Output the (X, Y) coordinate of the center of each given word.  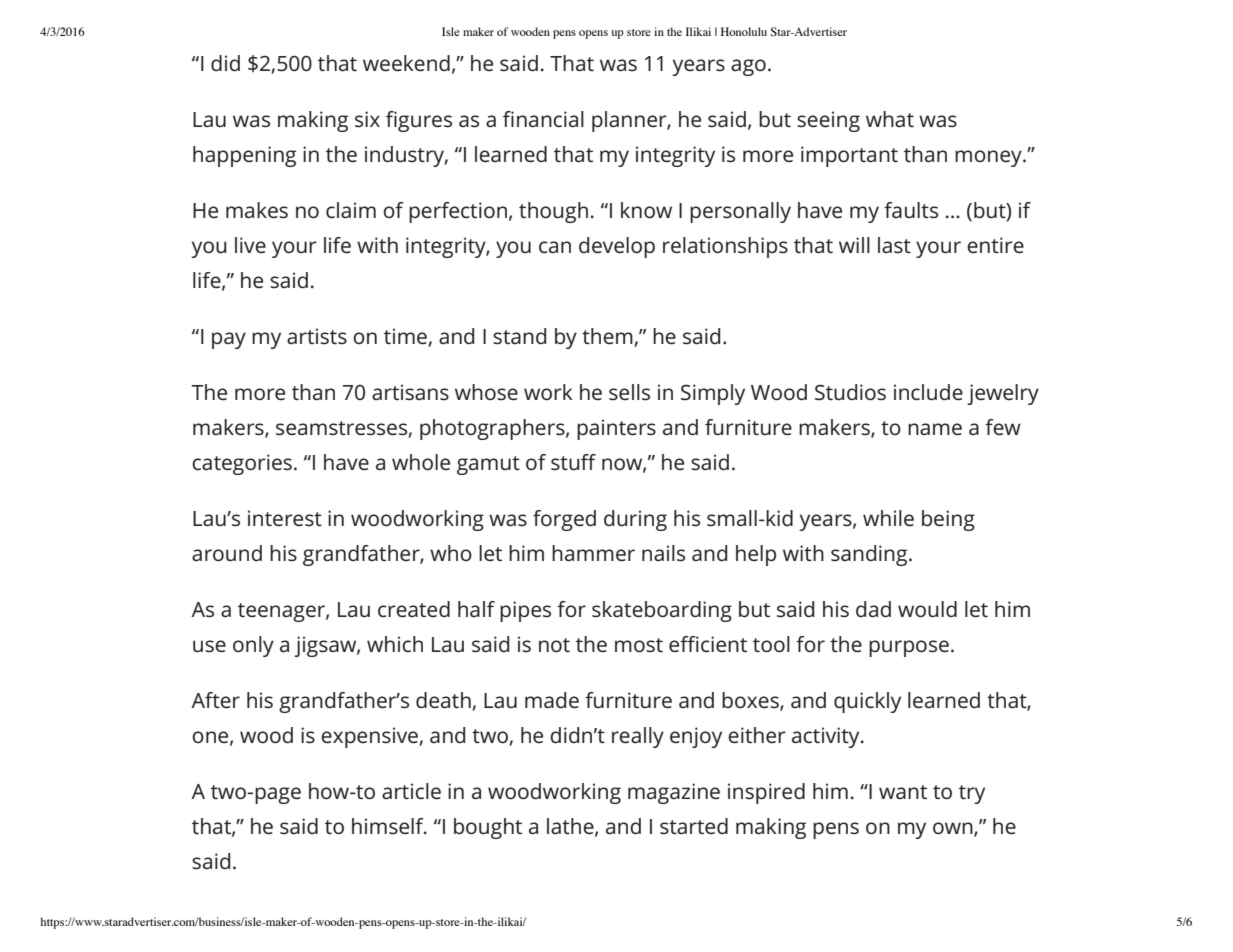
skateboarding (662, 611)
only (253, 646)
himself (389, 826)
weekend (406, 63)
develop (617, 247)
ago (748, 67)
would (927, 609)
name (935, 429)
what (890, 119)
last (894, 245)
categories (242, 464)
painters (616, 429)
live (250, 245)
